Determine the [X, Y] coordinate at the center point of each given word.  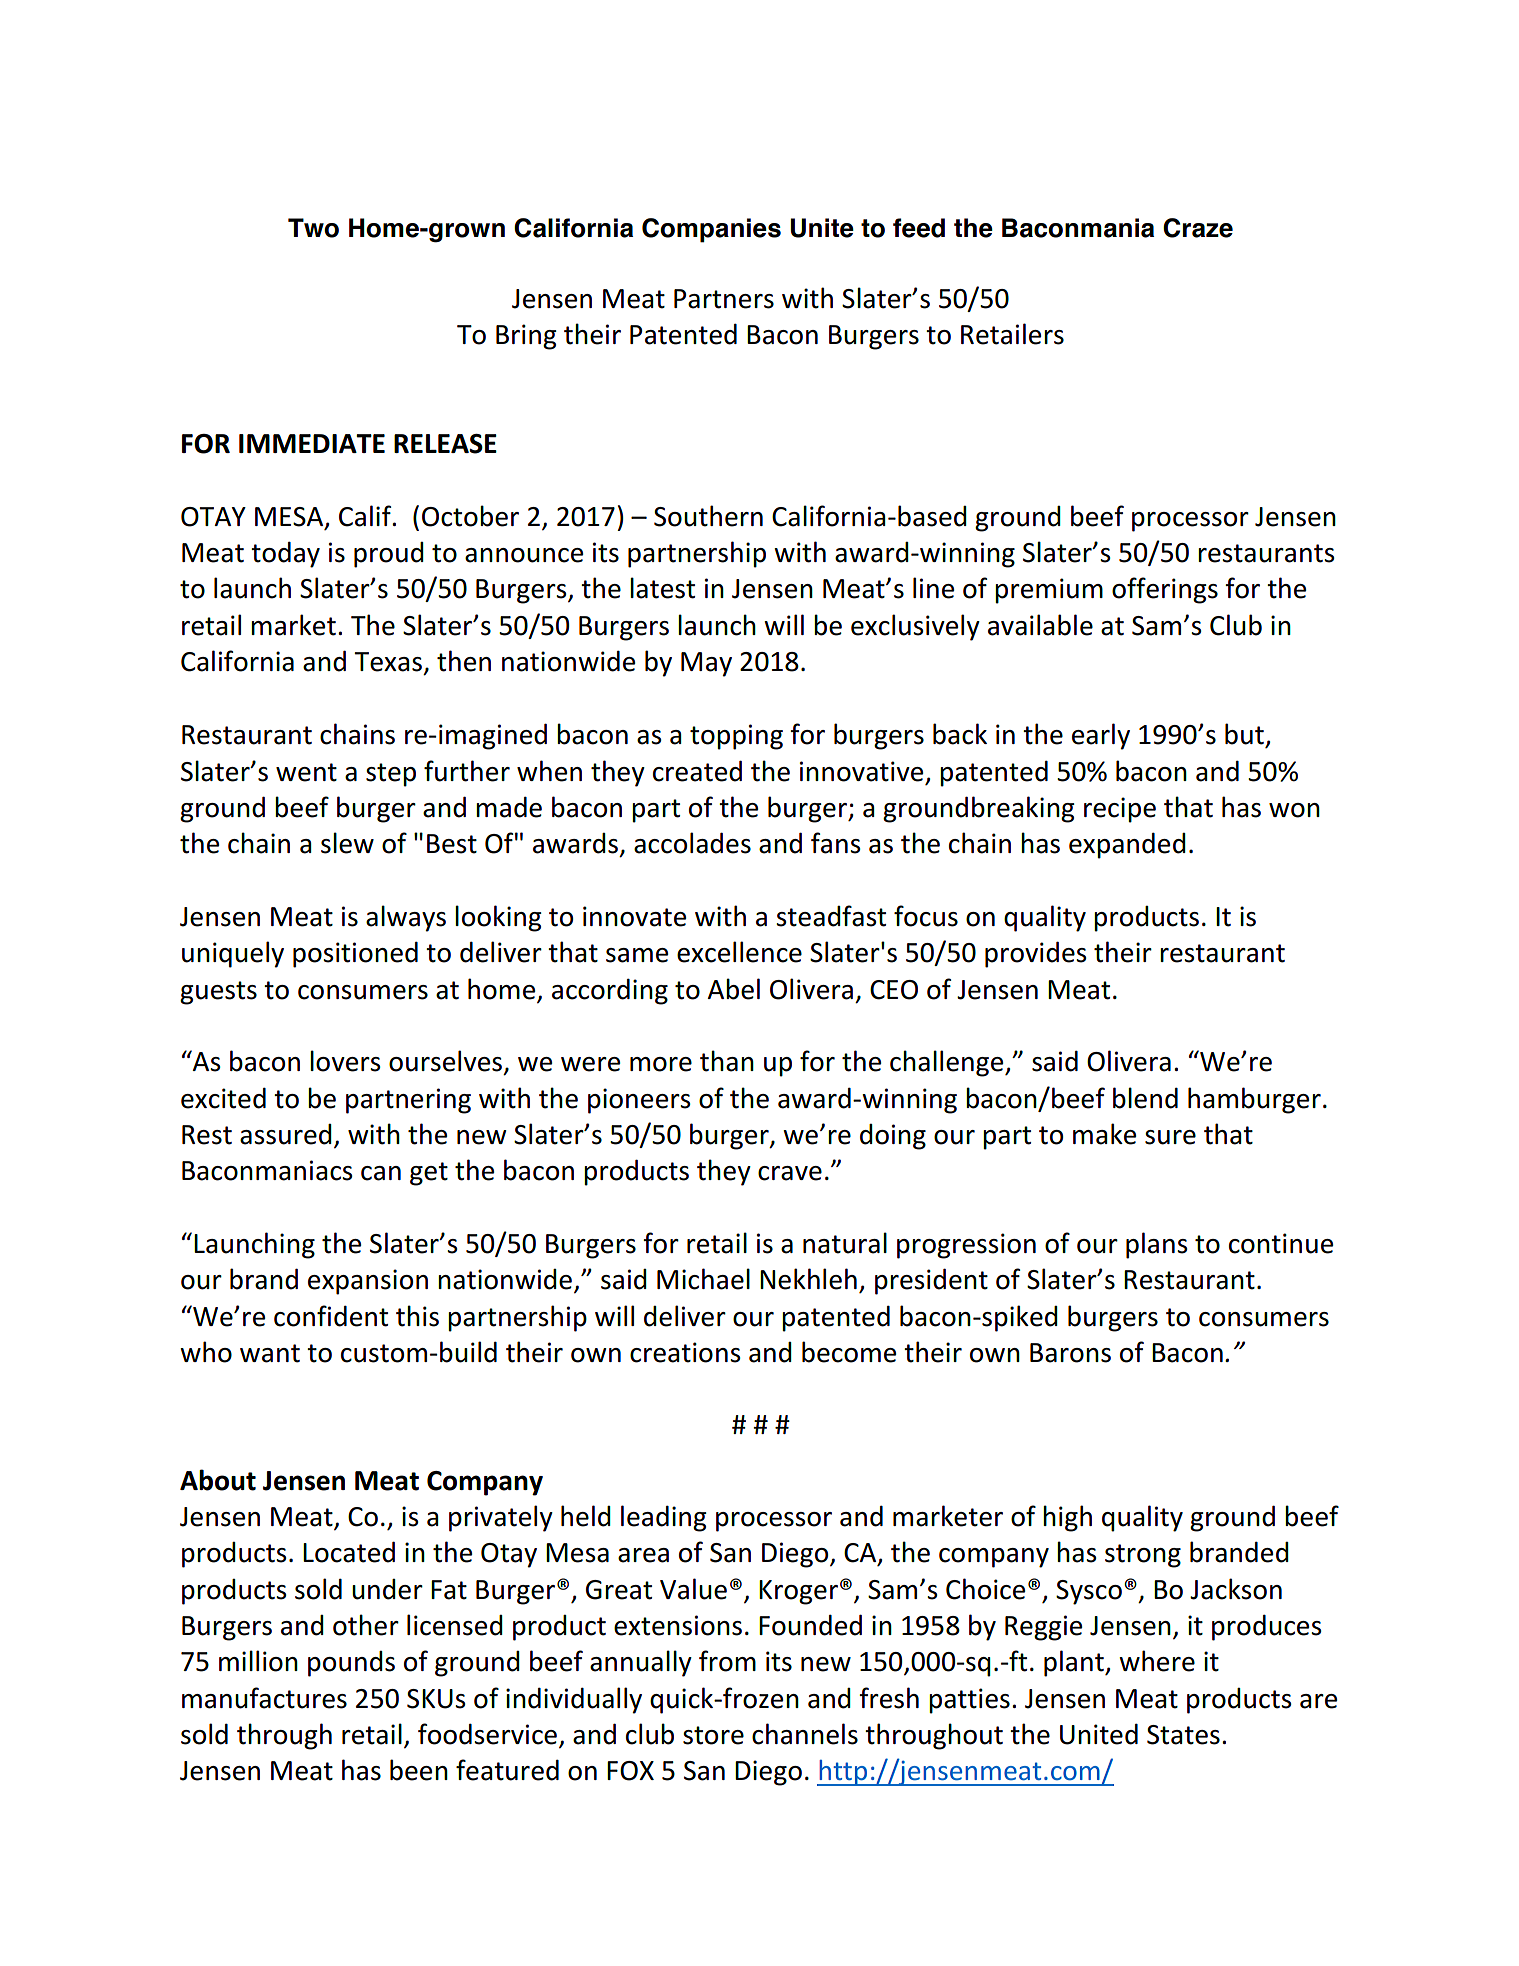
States [1183, 1735]
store [713, 1735]
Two [313, 228]
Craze [1198, 228]
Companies [711, 230]
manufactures [264, 1698]
